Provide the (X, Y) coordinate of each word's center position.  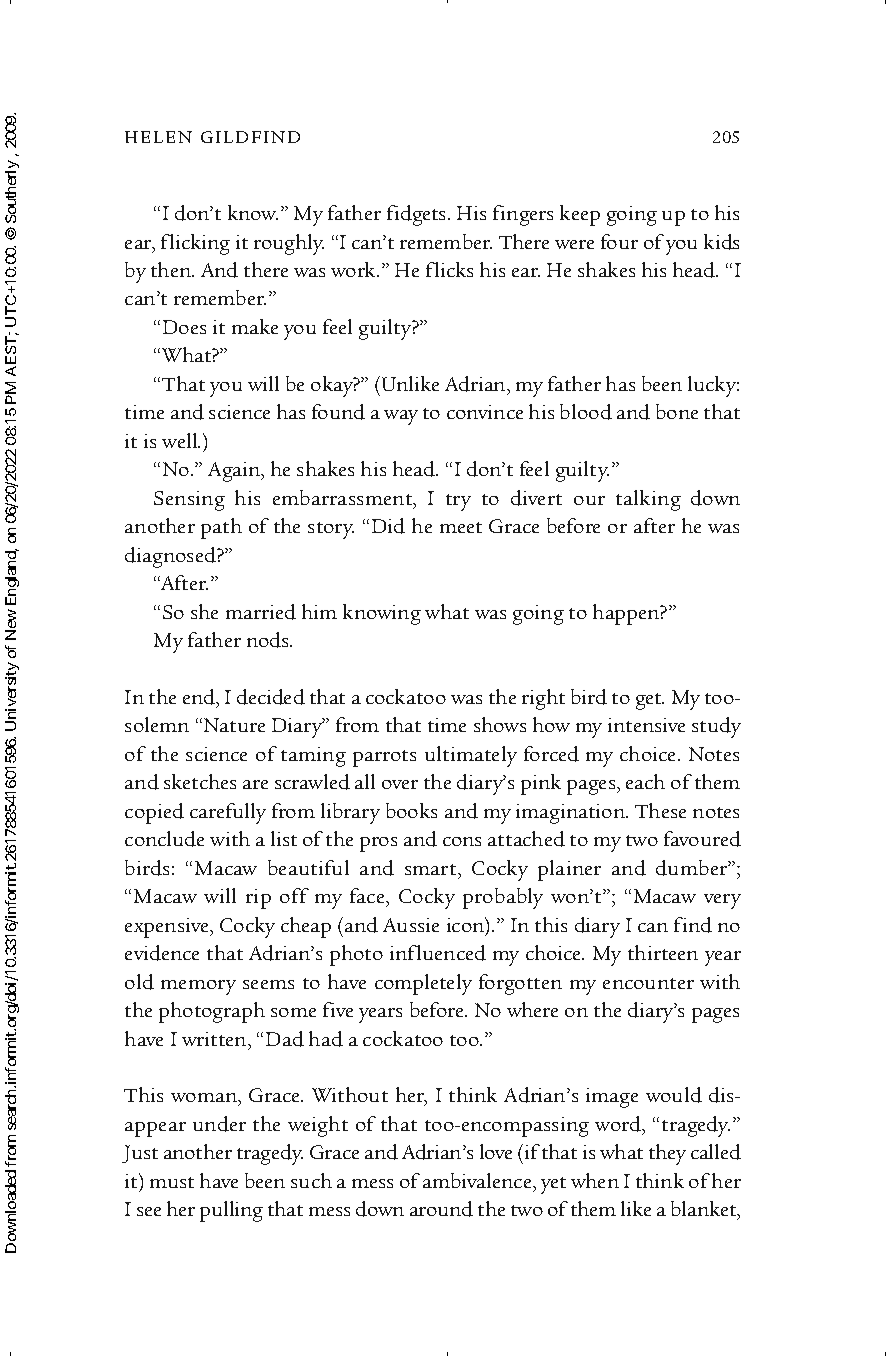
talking (648, 500)
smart (432, 869)
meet (461, 527)
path (221, 528)
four (619, 241)
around (441, 1209)
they (667, 1154)
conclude (164, 839)
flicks (449, 269)
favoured (702, 839)
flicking (195, 244)
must (172, 1182)
